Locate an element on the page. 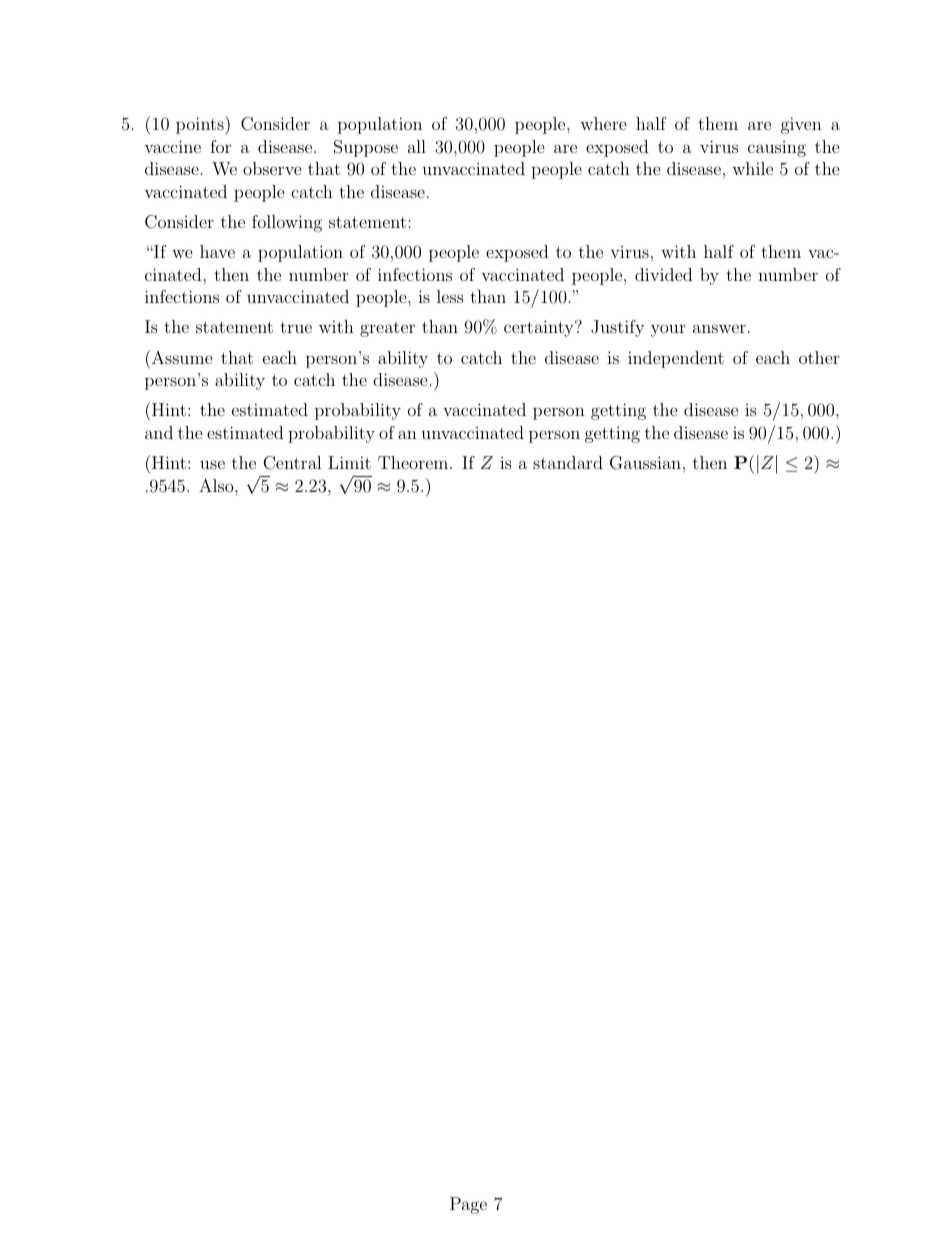 The image size is (952, 1233). while is located at coordinates (752, 168).
